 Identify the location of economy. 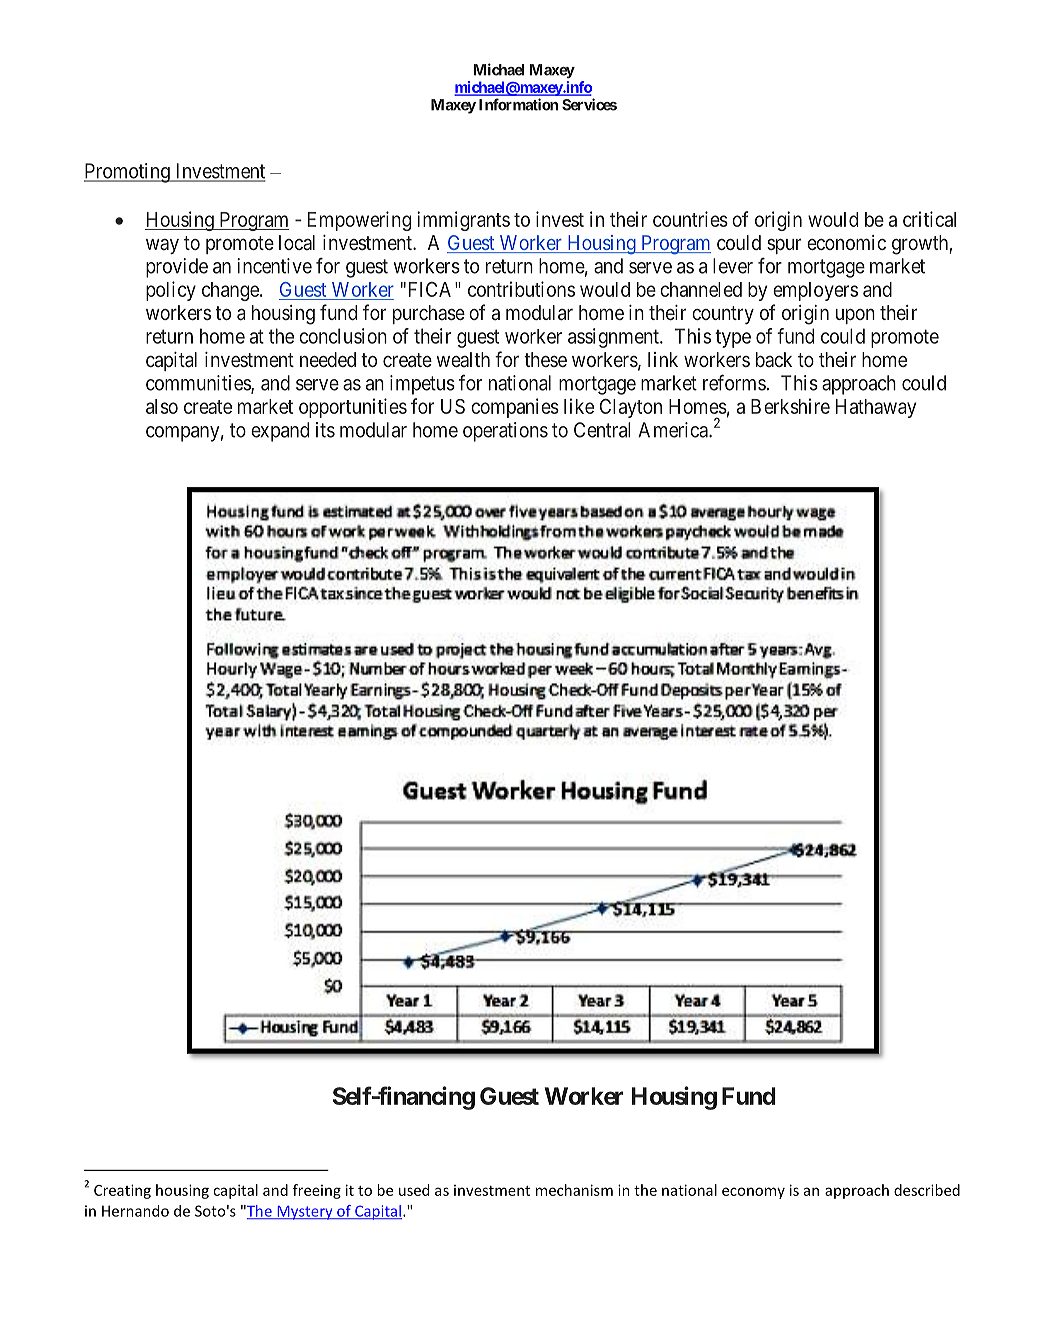
(753, 1193).
